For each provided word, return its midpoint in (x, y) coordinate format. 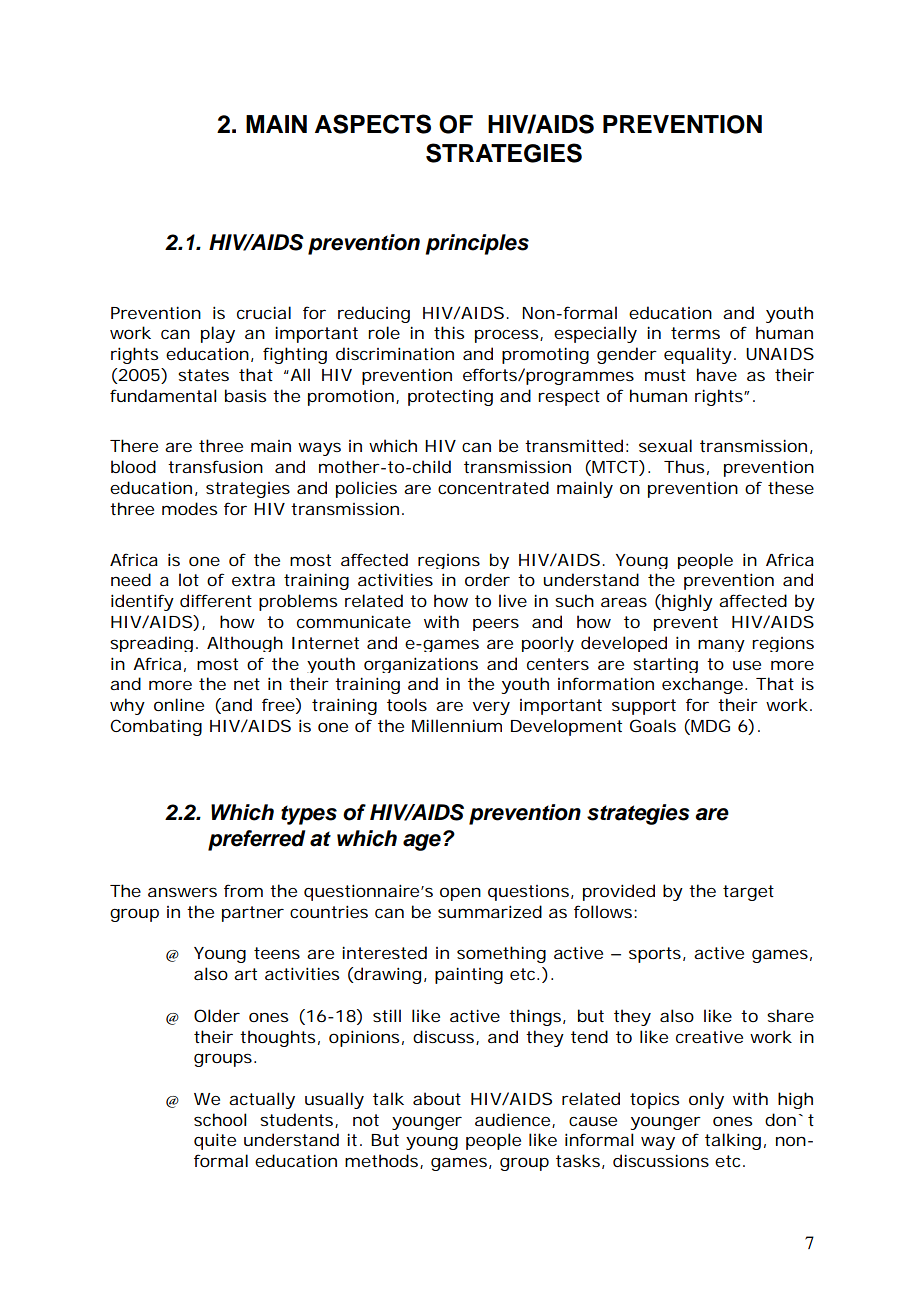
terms (695, 333)
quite (215, 1141)
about (437, 1098)
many (721, 645)
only (706, 1100)
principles (477, 244)
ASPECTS (373, 124)
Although (245, 644)
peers (496, 624)
